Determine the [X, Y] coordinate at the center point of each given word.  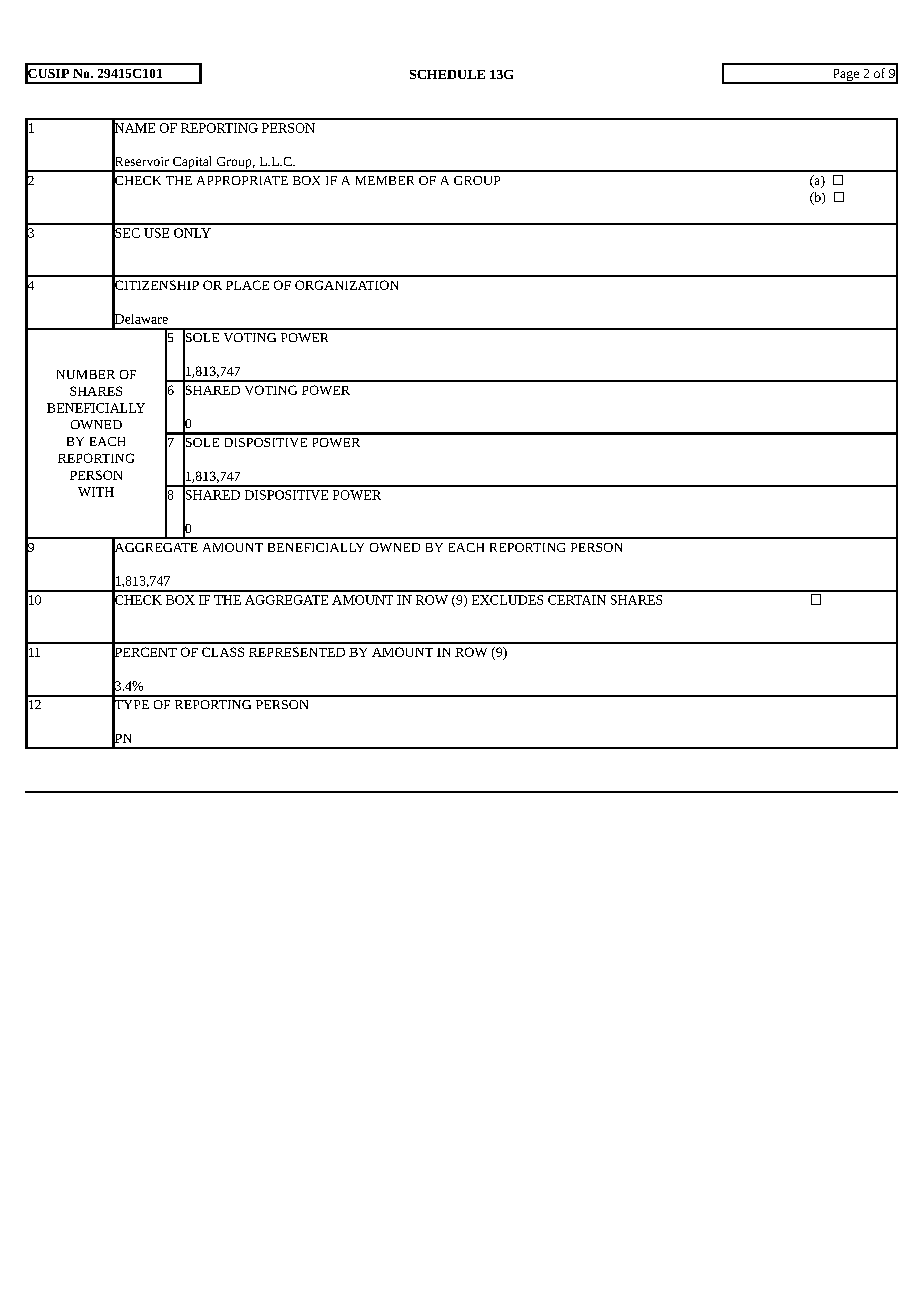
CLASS [223, 652]
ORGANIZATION [346, 285]
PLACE [247, 285]
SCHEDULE [447, 74]
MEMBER [385, 180]
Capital [192, 164]
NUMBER [86, 374]
